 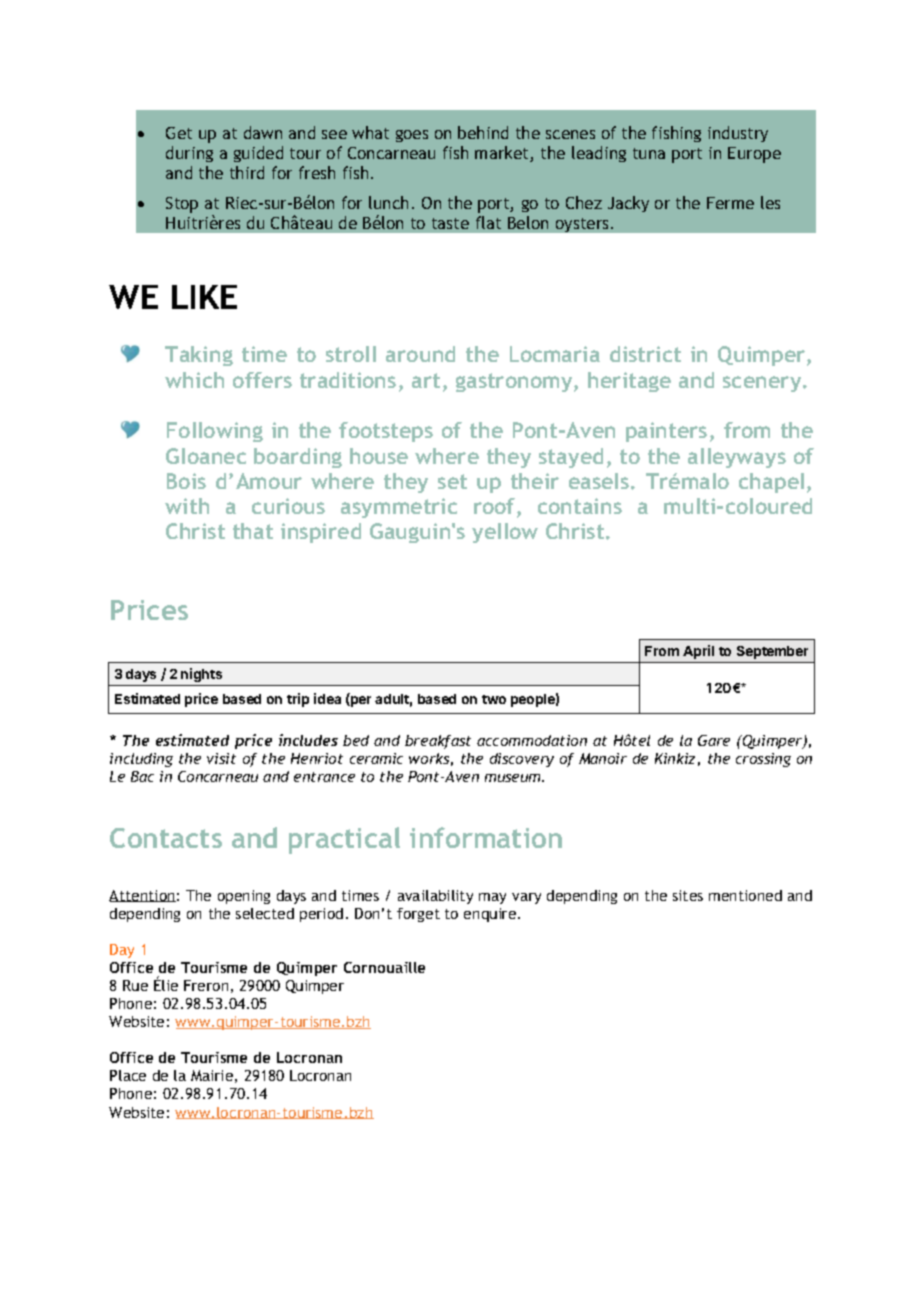 What do you see at coordinates (649, 153) in the page?
I see `tuna` at bounding box center [649, 153].
